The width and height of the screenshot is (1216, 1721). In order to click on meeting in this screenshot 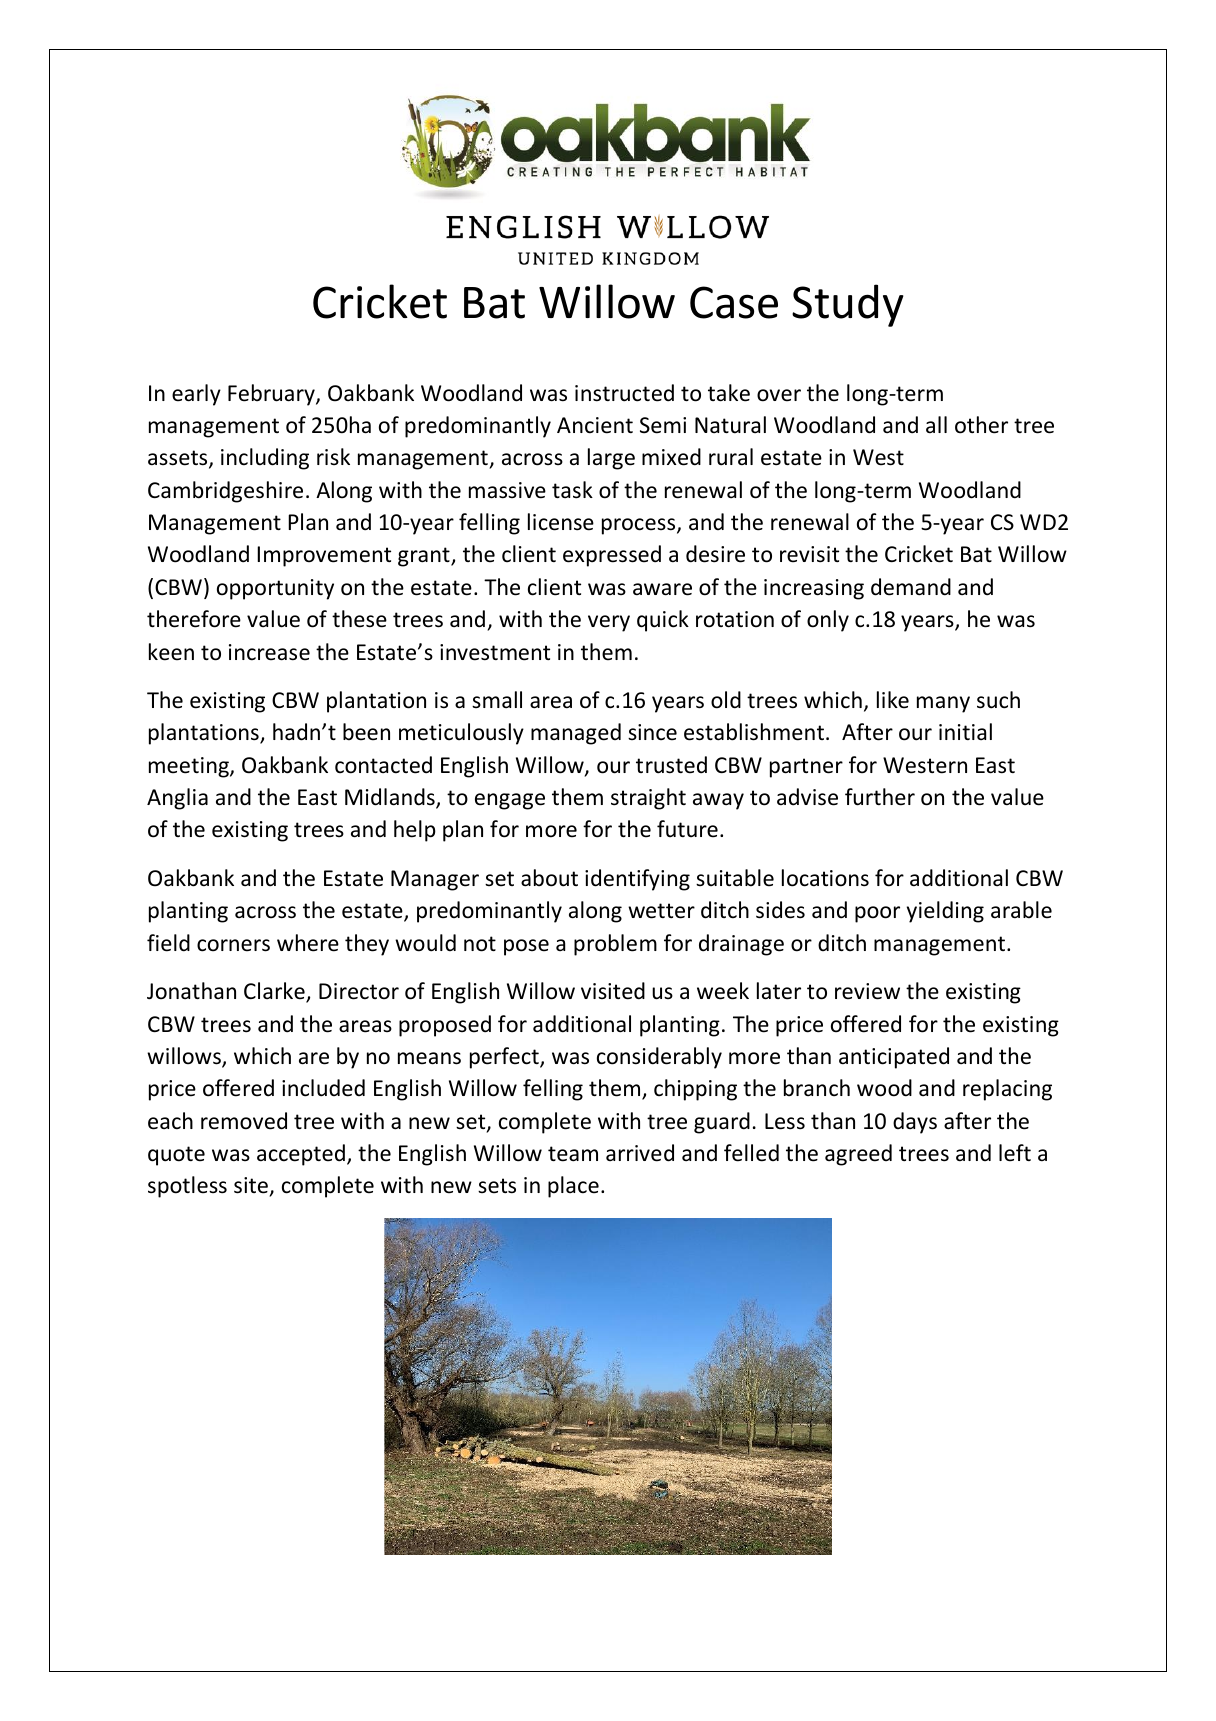, I will do `click(190, 767)`.
